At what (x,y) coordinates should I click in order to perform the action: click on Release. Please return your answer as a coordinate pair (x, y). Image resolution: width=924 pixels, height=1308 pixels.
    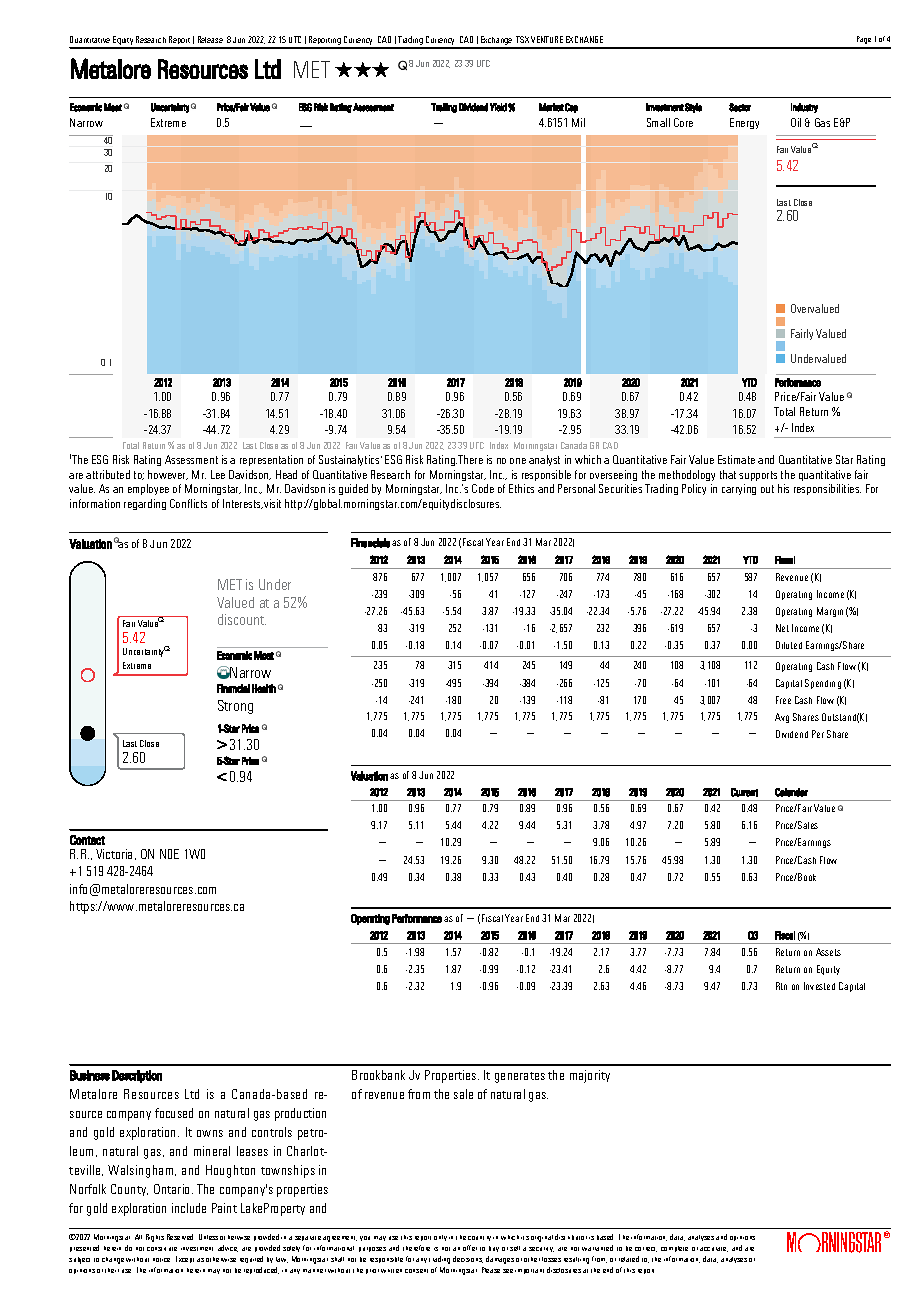
    Looking at the image, I should click on (210, 39).
